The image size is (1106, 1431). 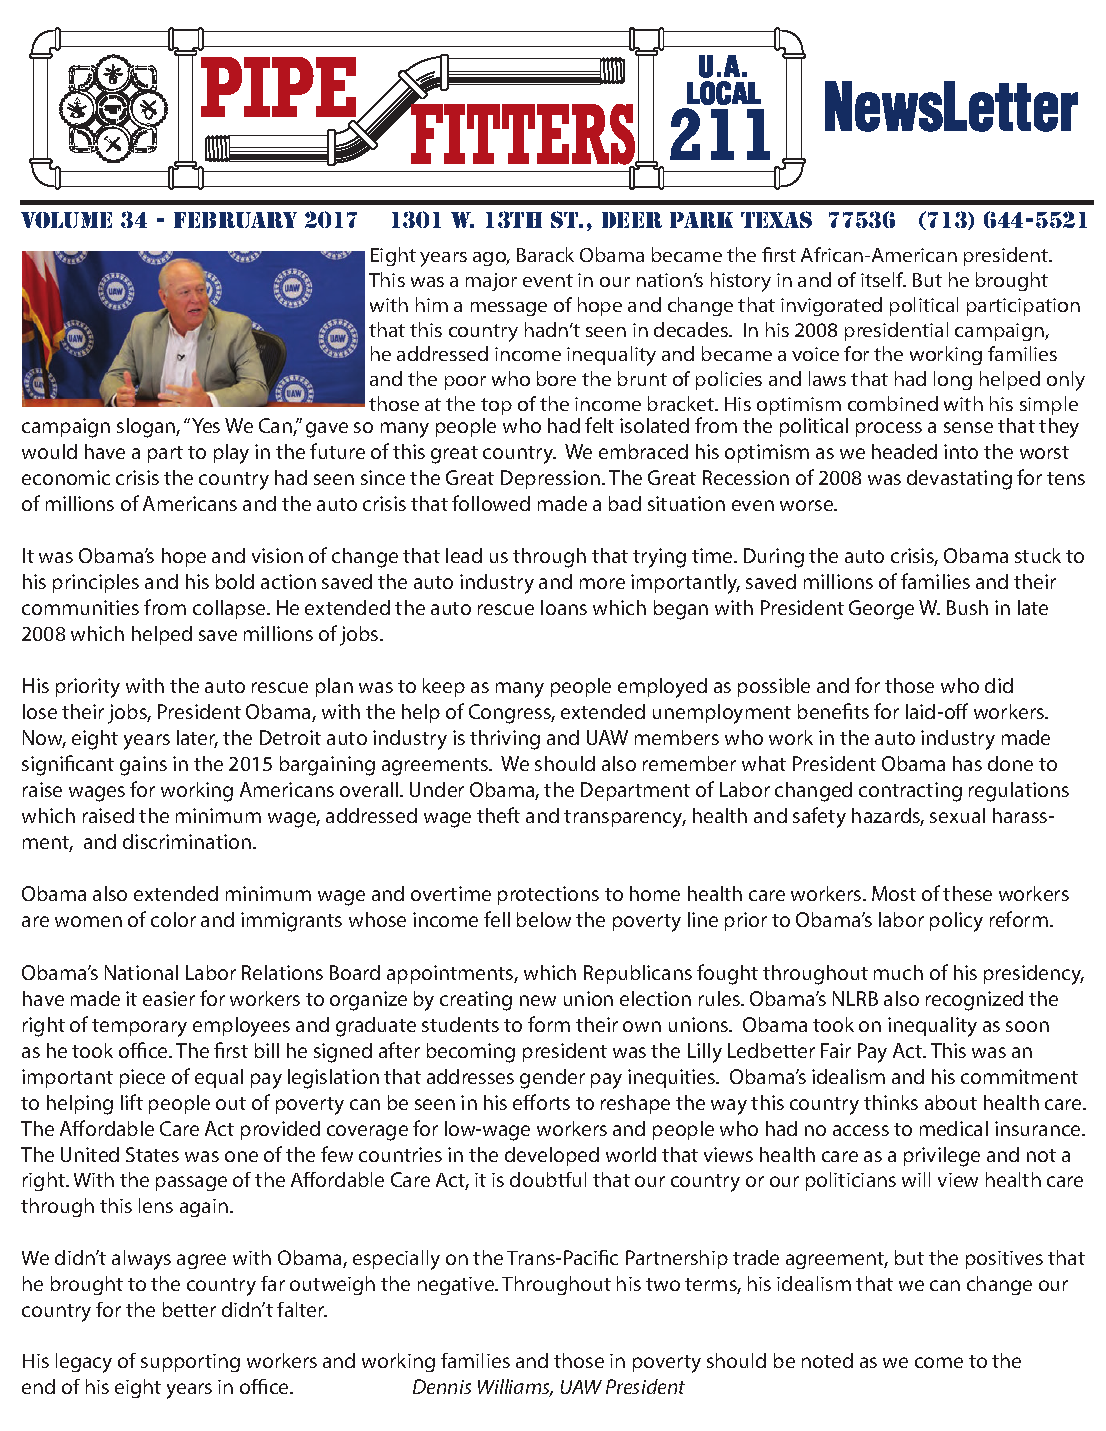 I want to click on Barack, so click(x=545, y=254).
